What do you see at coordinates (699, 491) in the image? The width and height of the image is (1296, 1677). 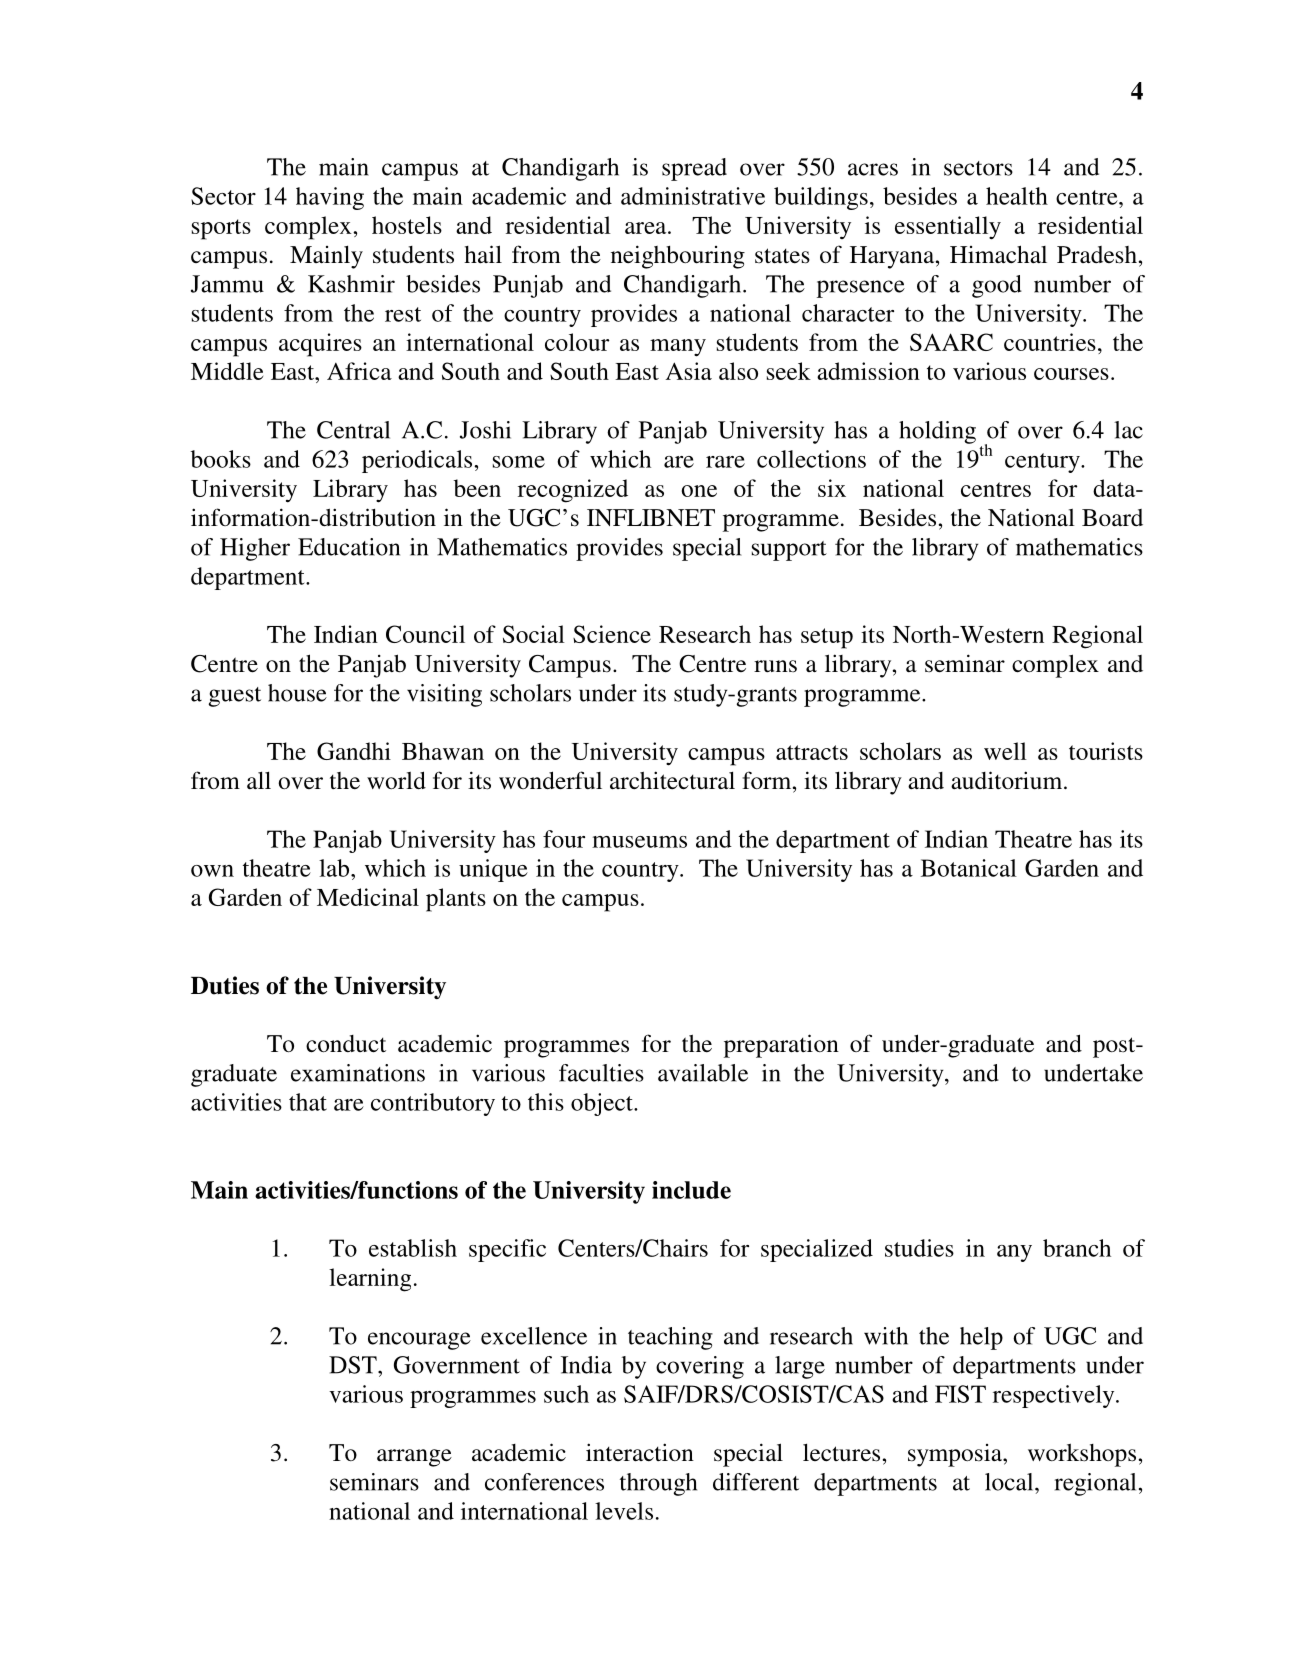 I see `one` at bounding box center [699, 491].
